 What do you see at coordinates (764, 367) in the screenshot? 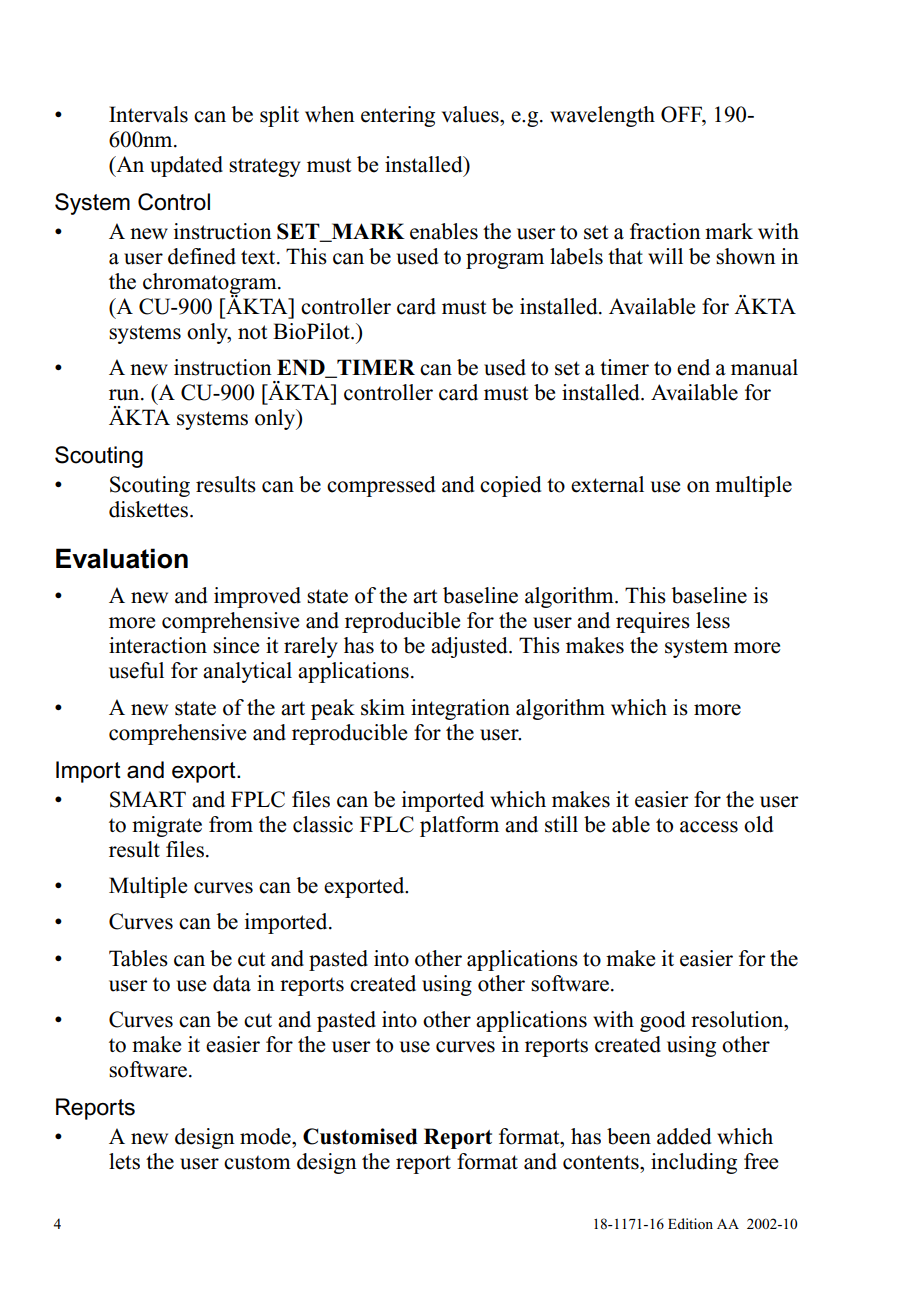
I see `manual` at bounding box center [764, 367].
